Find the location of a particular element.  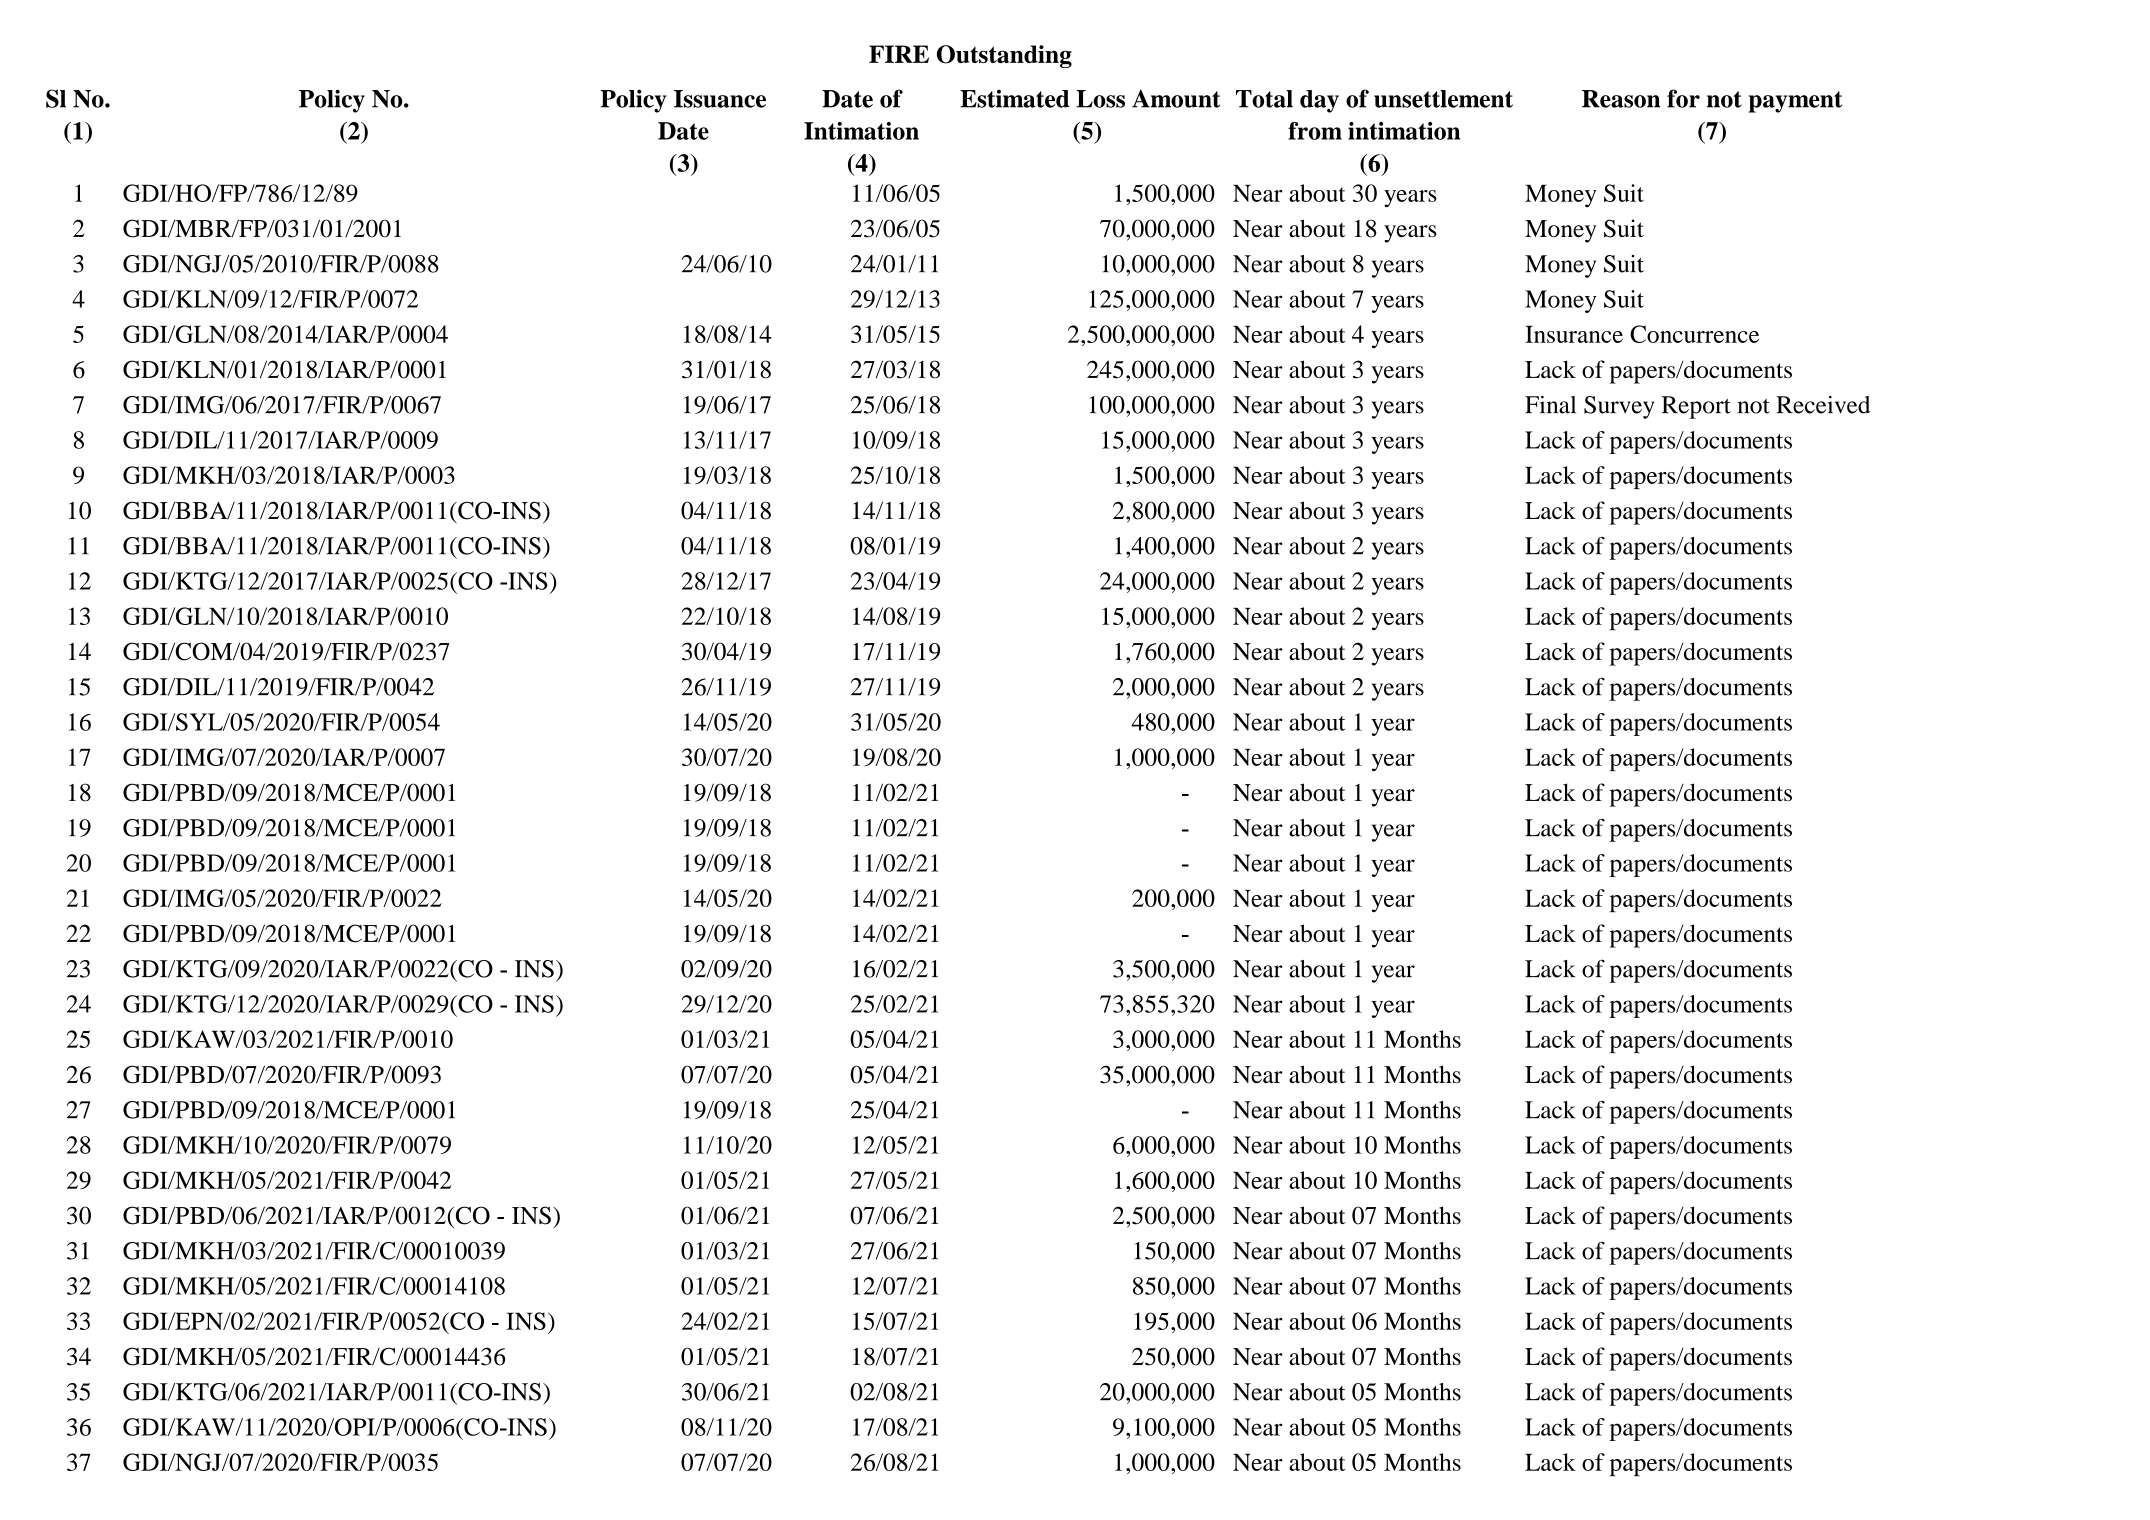

Concurrence is located at coordinates (1694, 334).
